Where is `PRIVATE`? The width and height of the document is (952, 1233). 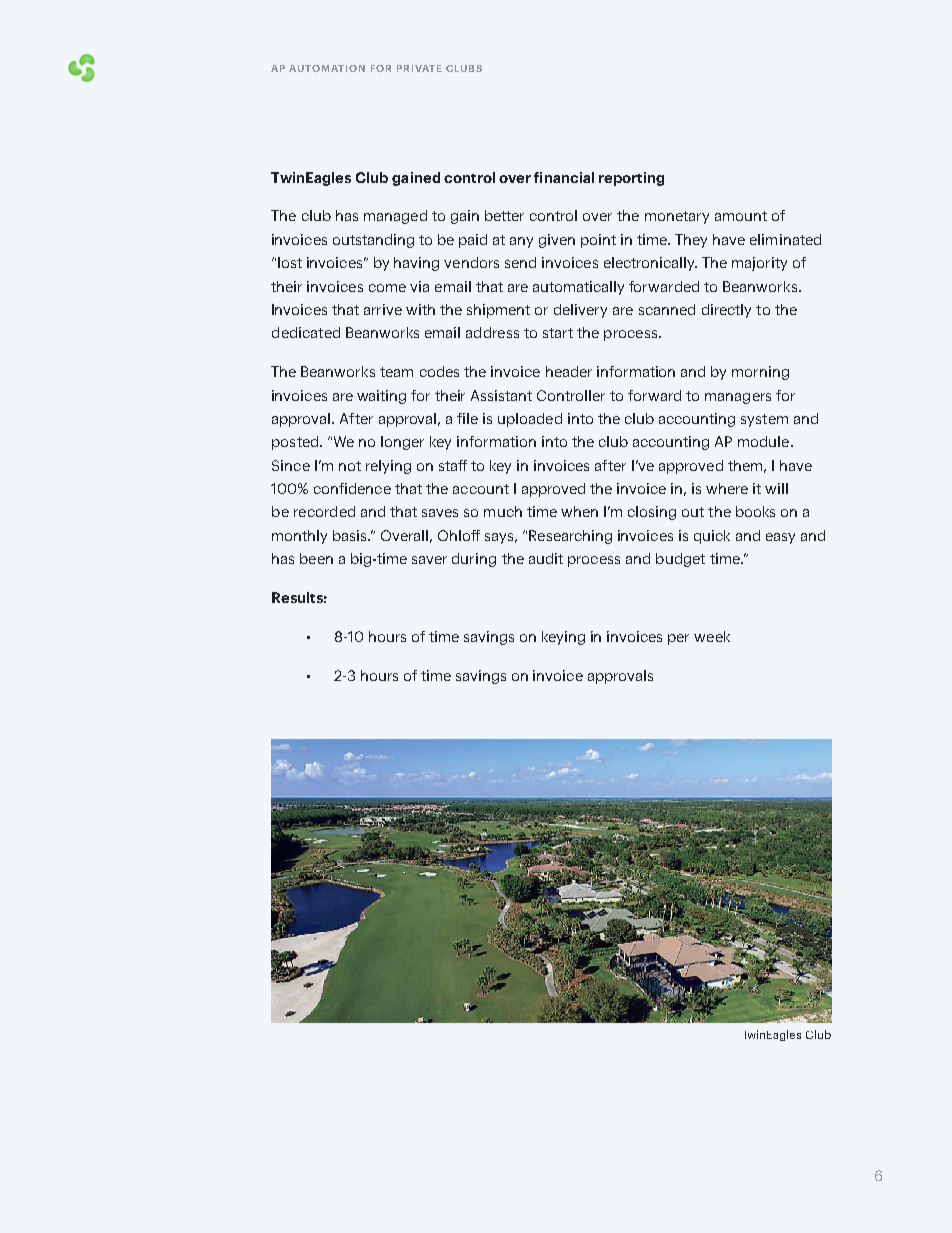
PRIVATE is located at coordinates (419, 68).
